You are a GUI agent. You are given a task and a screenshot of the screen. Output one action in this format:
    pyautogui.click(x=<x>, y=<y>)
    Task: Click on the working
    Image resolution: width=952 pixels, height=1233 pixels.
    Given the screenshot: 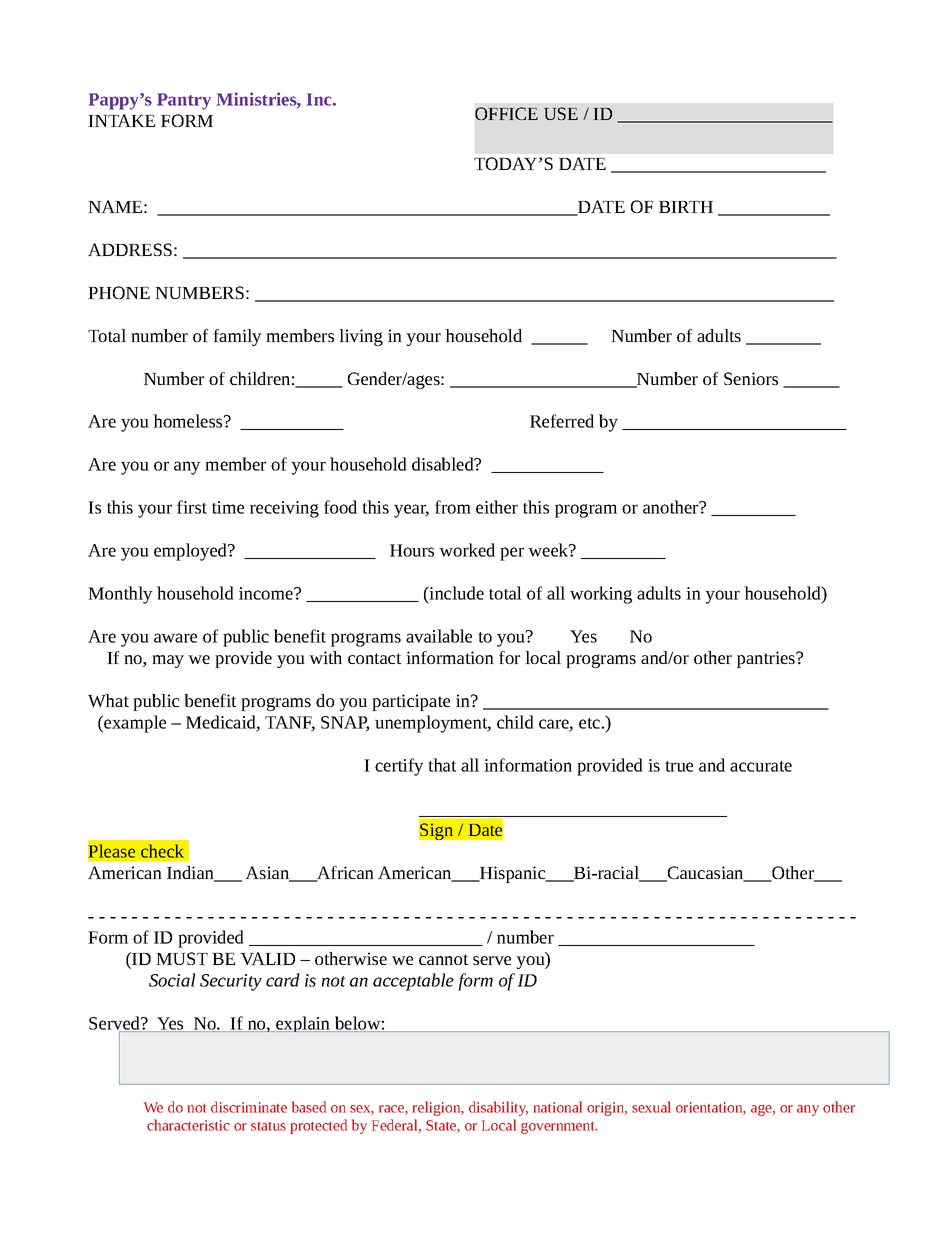 What is the action you would take?
    pyautogui.click(x=601, y=595)
